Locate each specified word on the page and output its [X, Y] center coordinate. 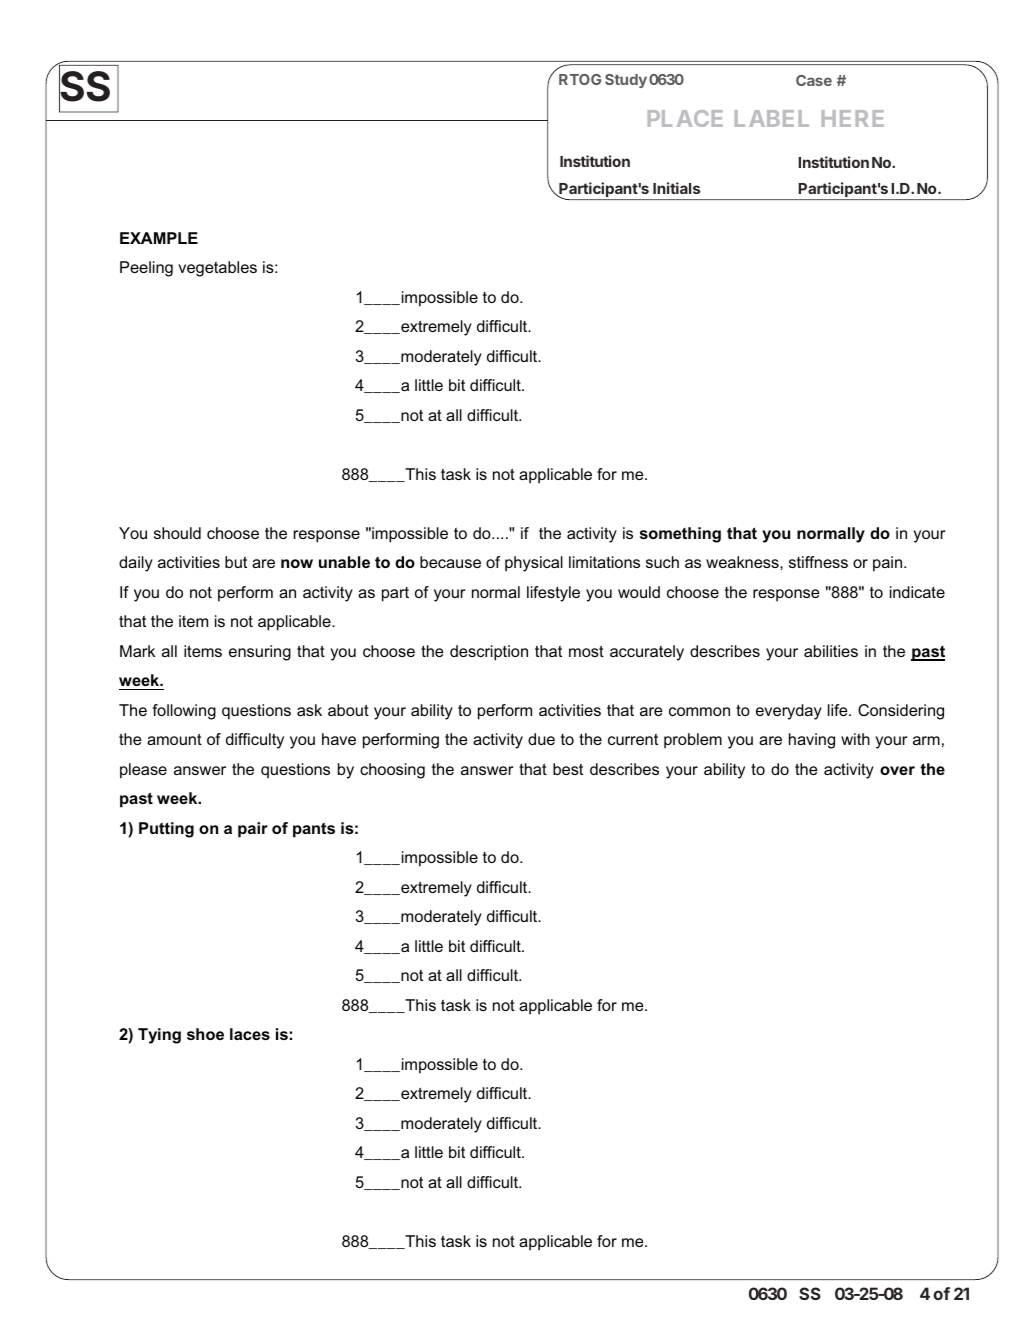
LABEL [772, 118]
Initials [676, 188]
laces [250, 1034]
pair [253, 830]
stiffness [818, 562]
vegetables [217, 269]
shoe [205, 1034]
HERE [853, 118]
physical [534, 564]
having [812, 741]
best [568, 769]
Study [626, 81]
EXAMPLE [159, 238]
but [236, 562]
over [897, 770]
